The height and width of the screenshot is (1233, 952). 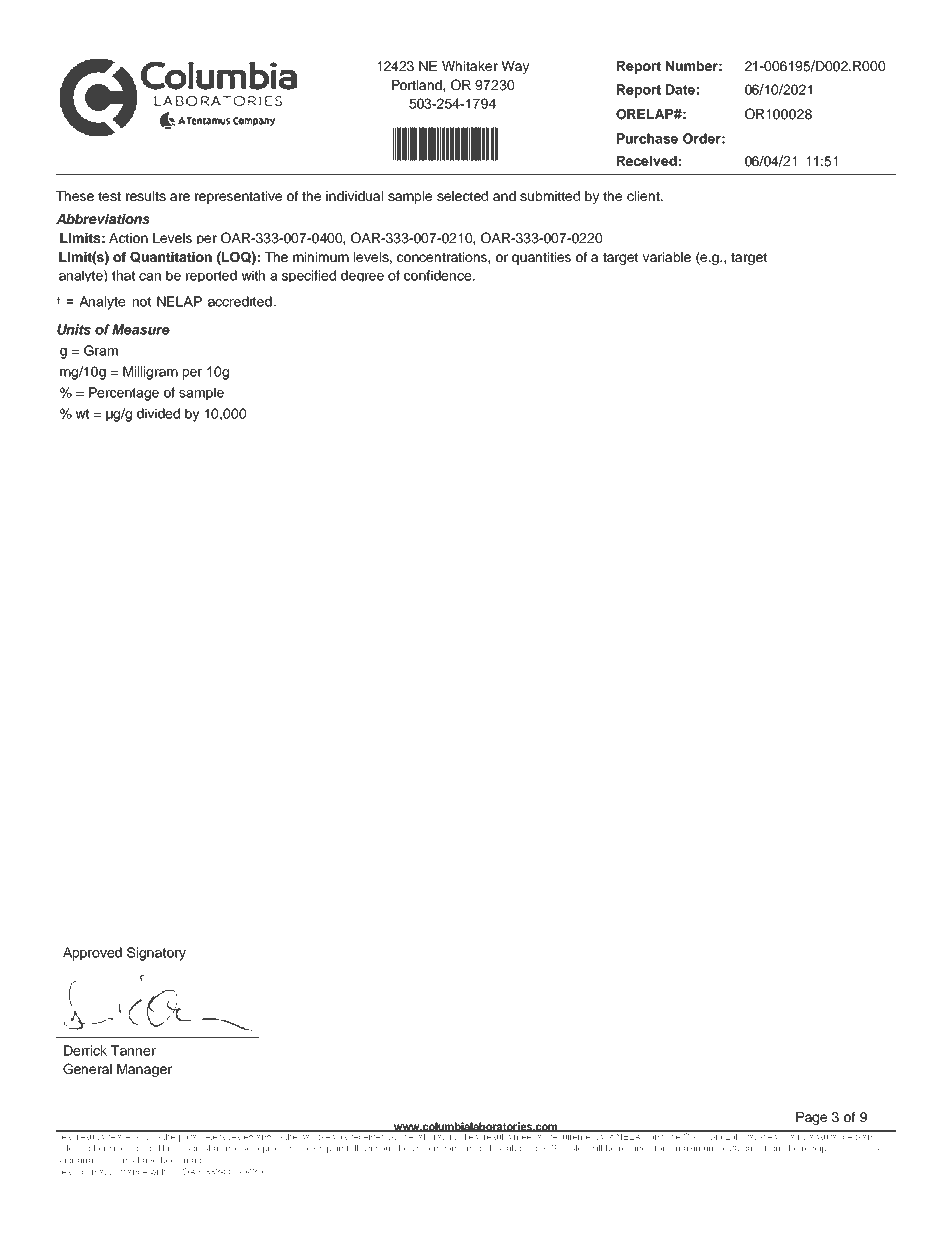 I want to click on Measure, so click(x=141, y=329).
